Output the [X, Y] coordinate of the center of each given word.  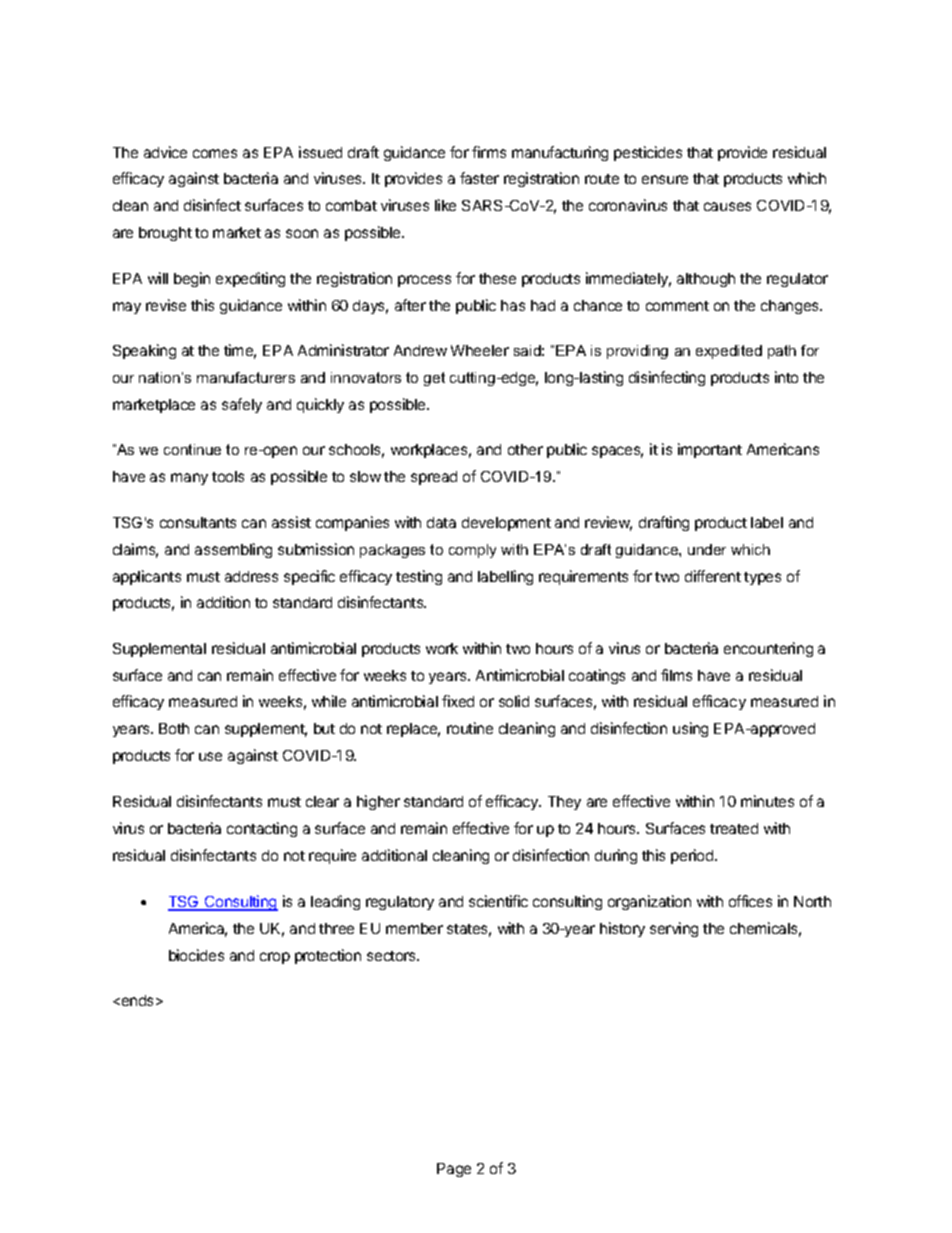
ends [138, 1000]
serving [674, 929]
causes [727, 206]
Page [454, 1170]
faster [479, 178]
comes [215, 153]
